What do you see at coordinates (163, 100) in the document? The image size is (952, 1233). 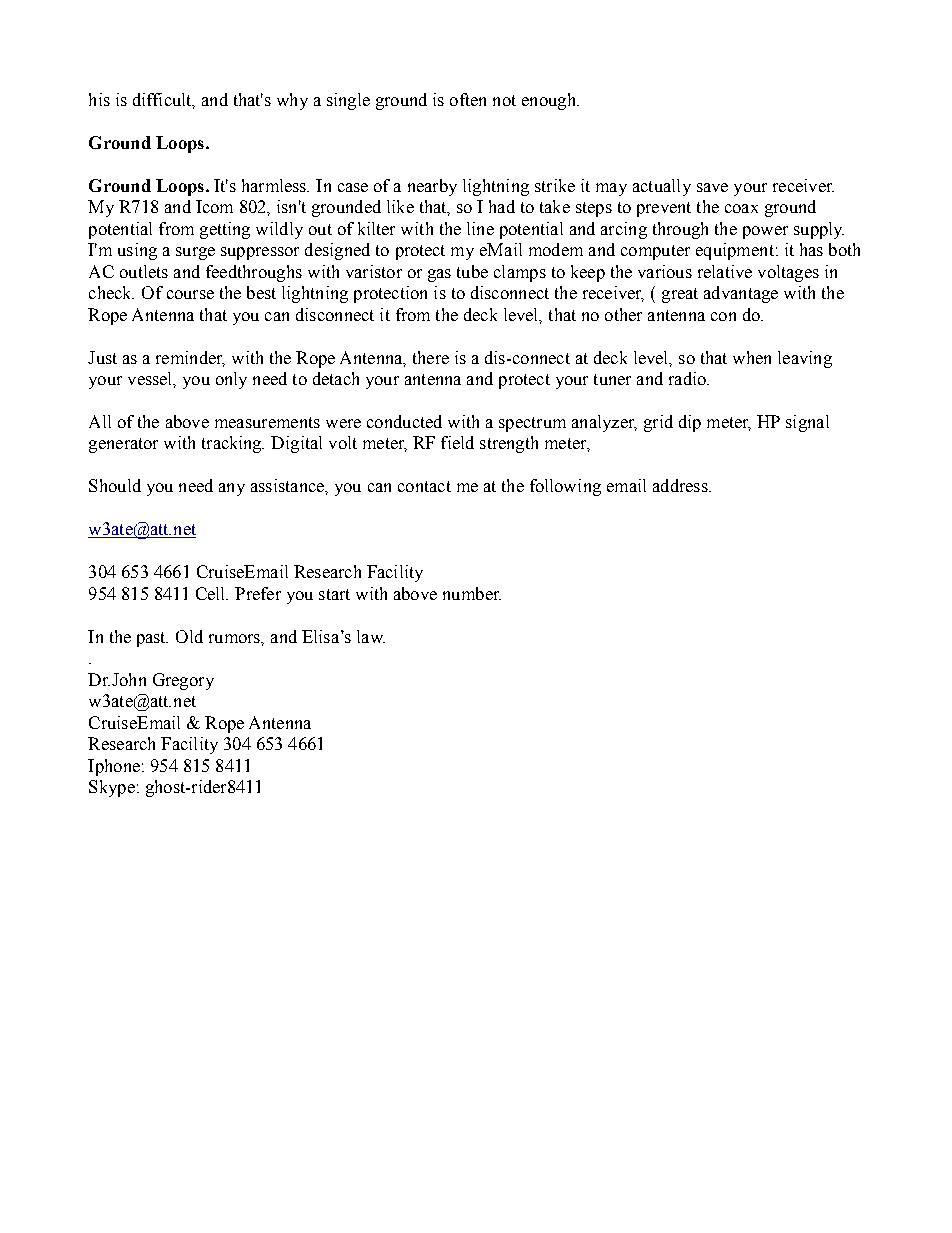 I see `difficult` at bounding box center [163, 100].
